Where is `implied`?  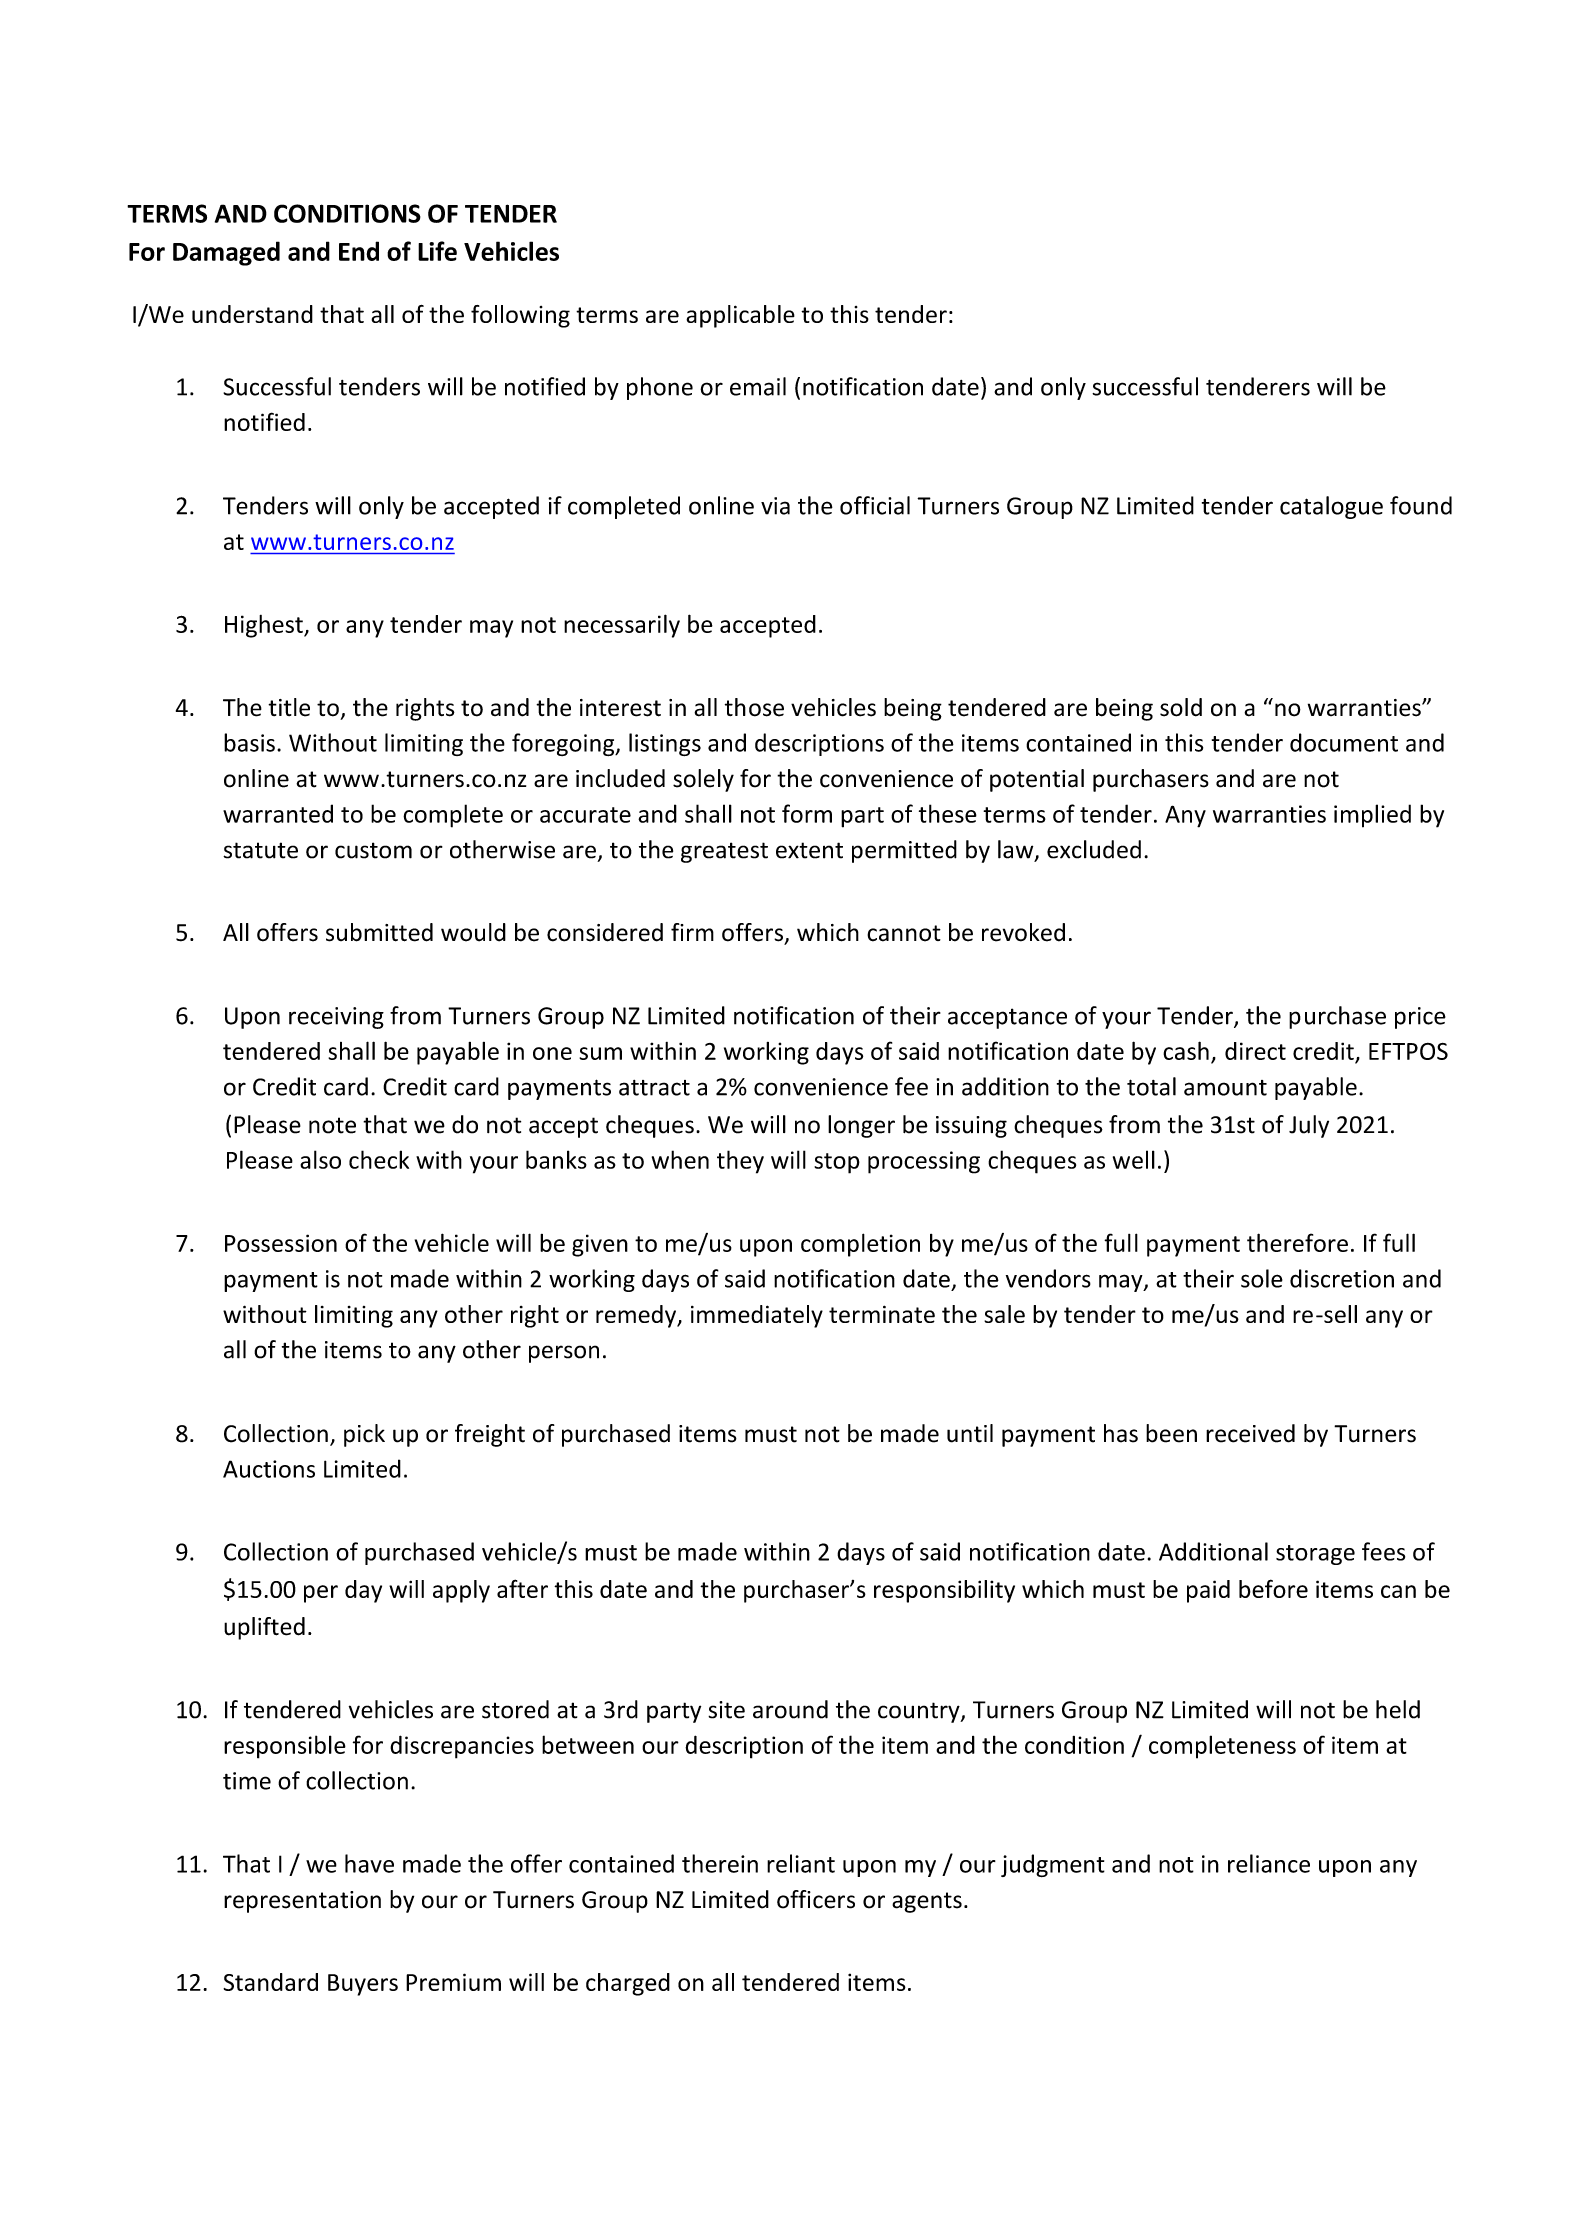 implied is located at coordinates (1372, 816).
